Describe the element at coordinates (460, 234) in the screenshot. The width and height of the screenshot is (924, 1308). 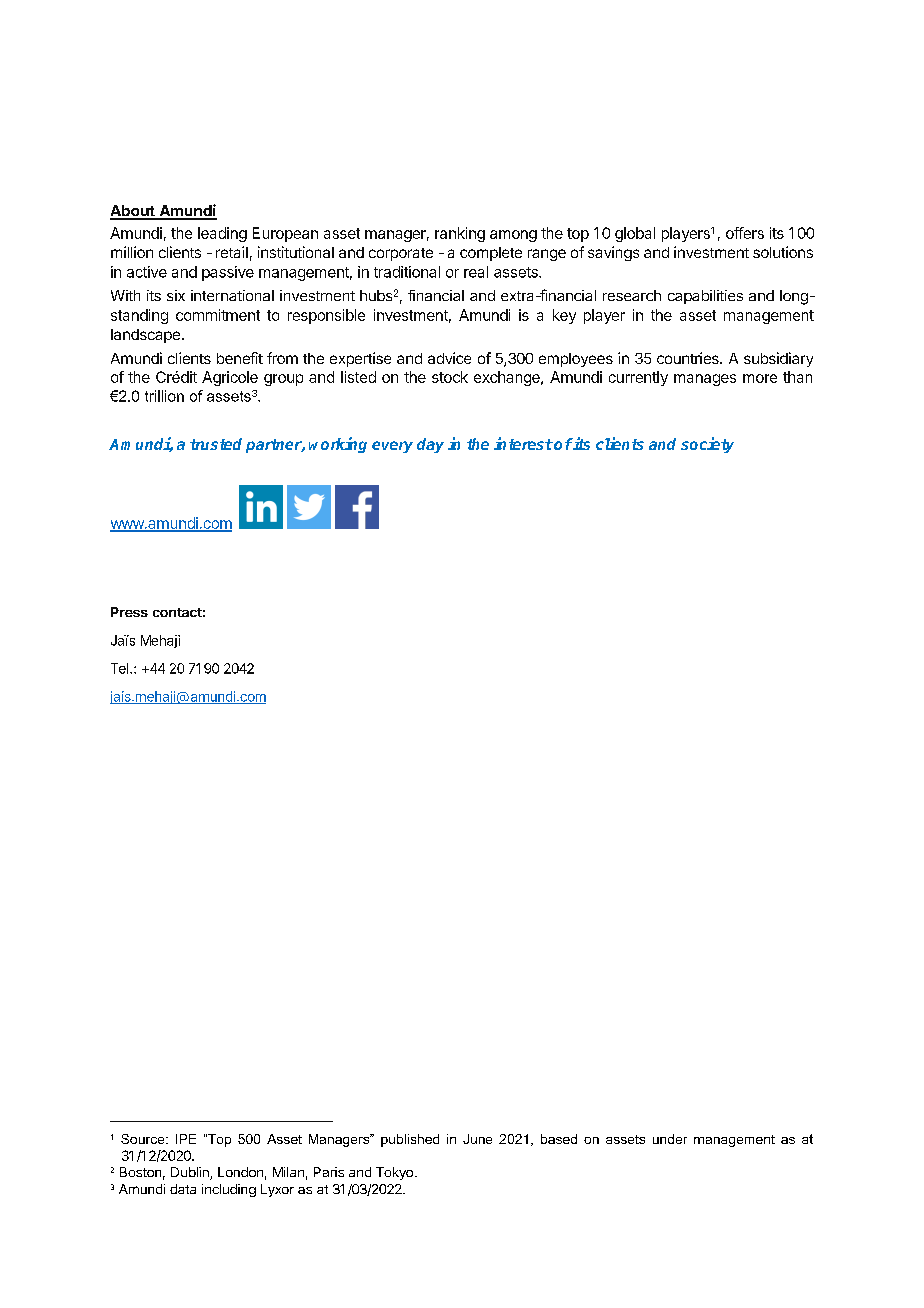
I see `ranking` at that location.
